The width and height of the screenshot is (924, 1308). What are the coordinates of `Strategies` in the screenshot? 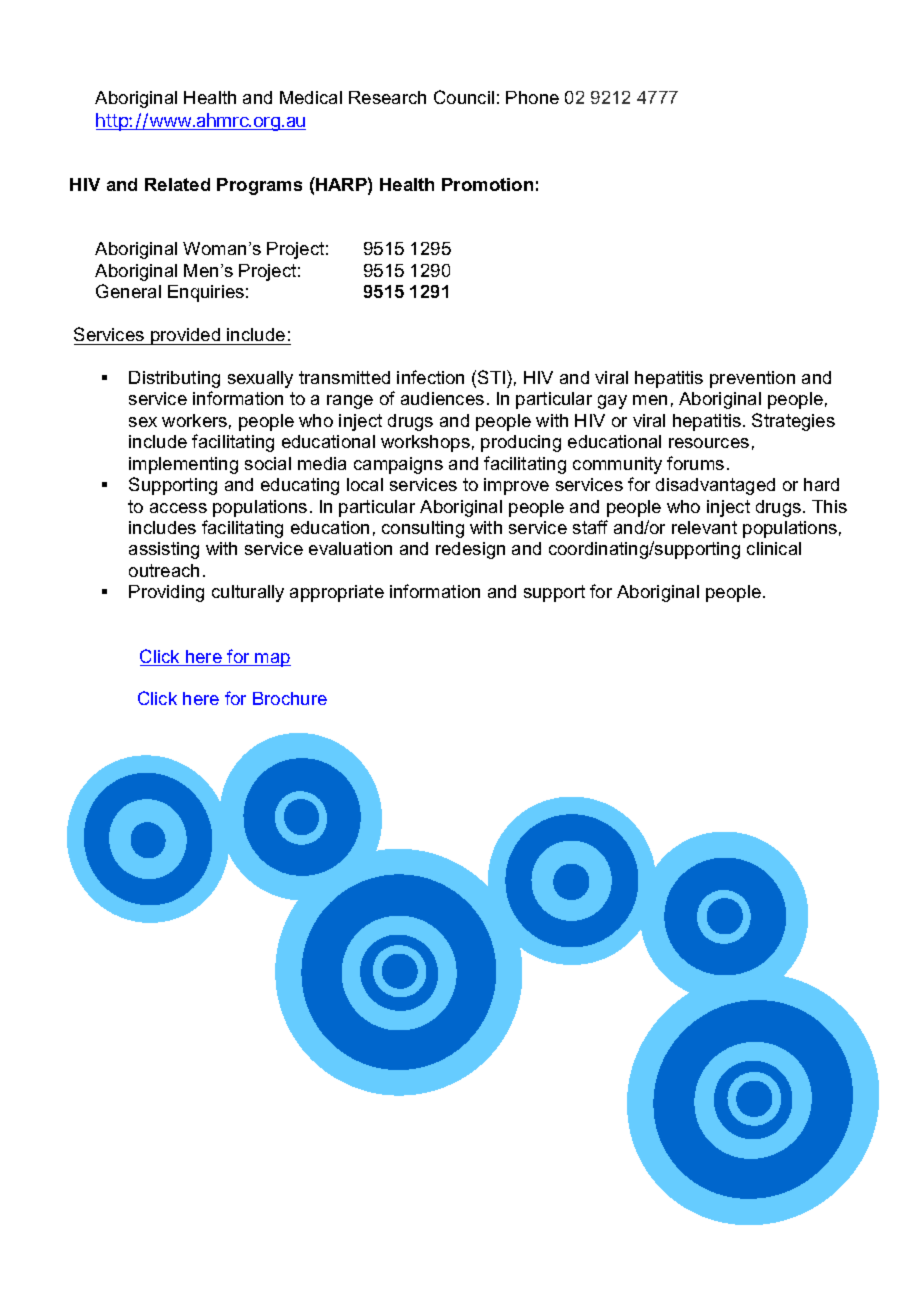 It's located at (793, 422).
